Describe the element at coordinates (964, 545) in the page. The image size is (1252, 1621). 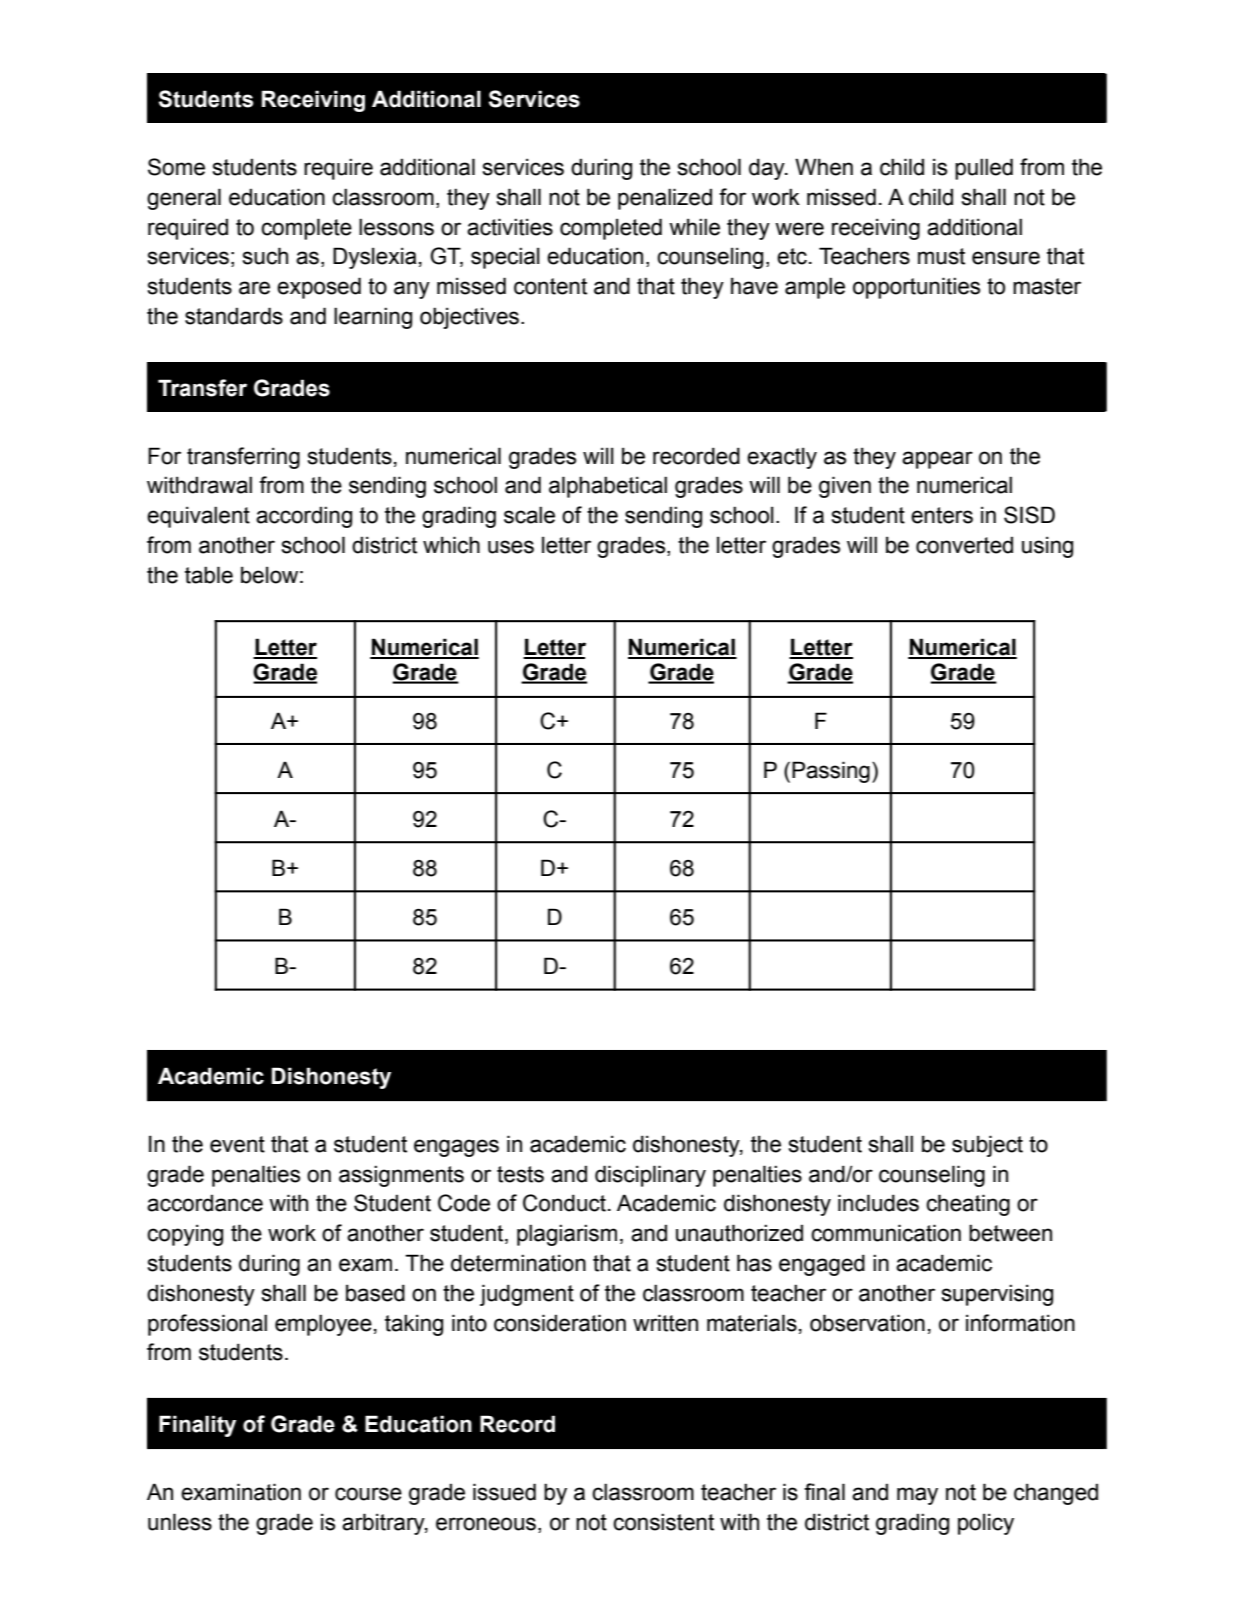
I see `converted` at that location.
